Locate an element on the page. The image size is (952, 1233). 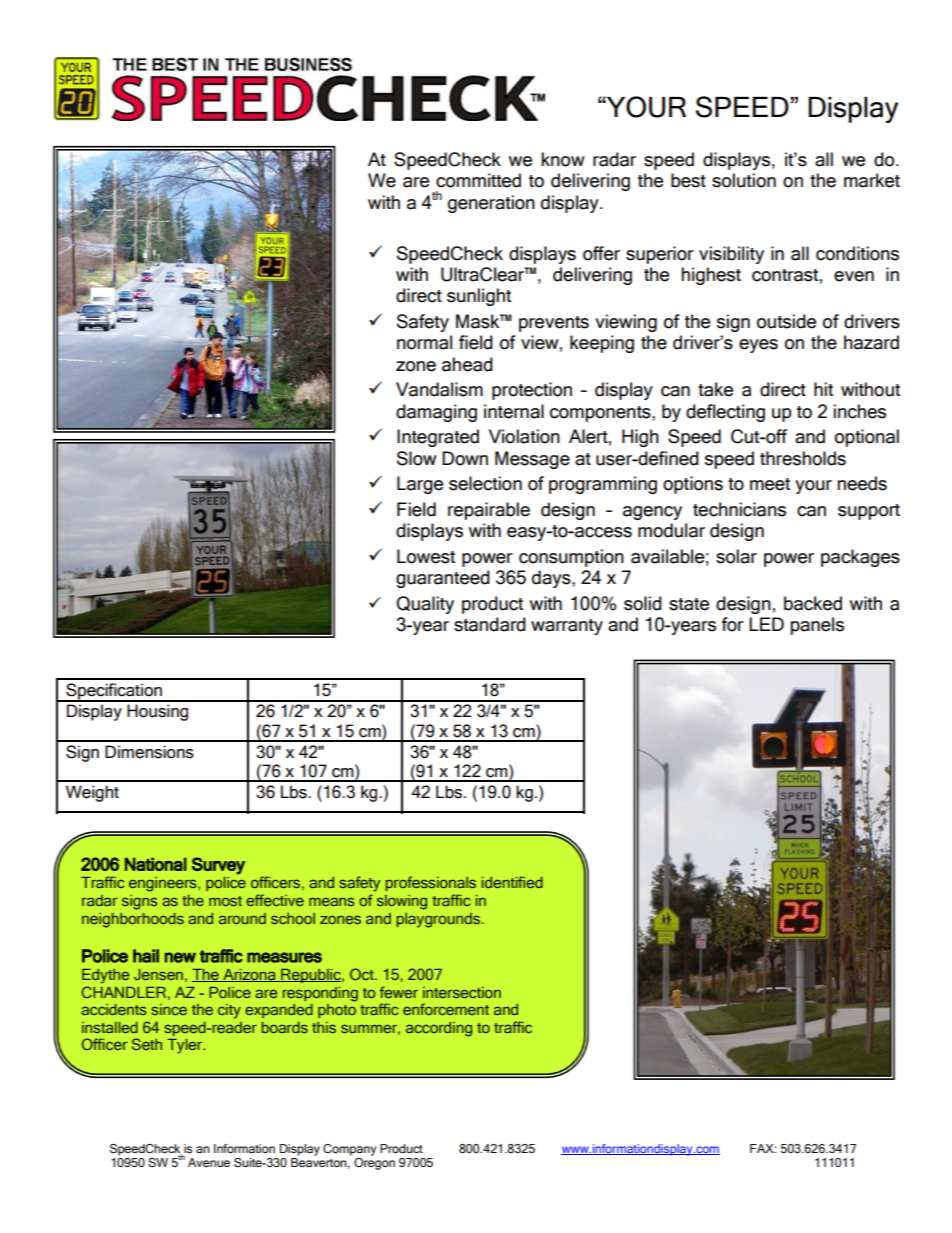
Avenue is located at coordinates (209, 1162).
